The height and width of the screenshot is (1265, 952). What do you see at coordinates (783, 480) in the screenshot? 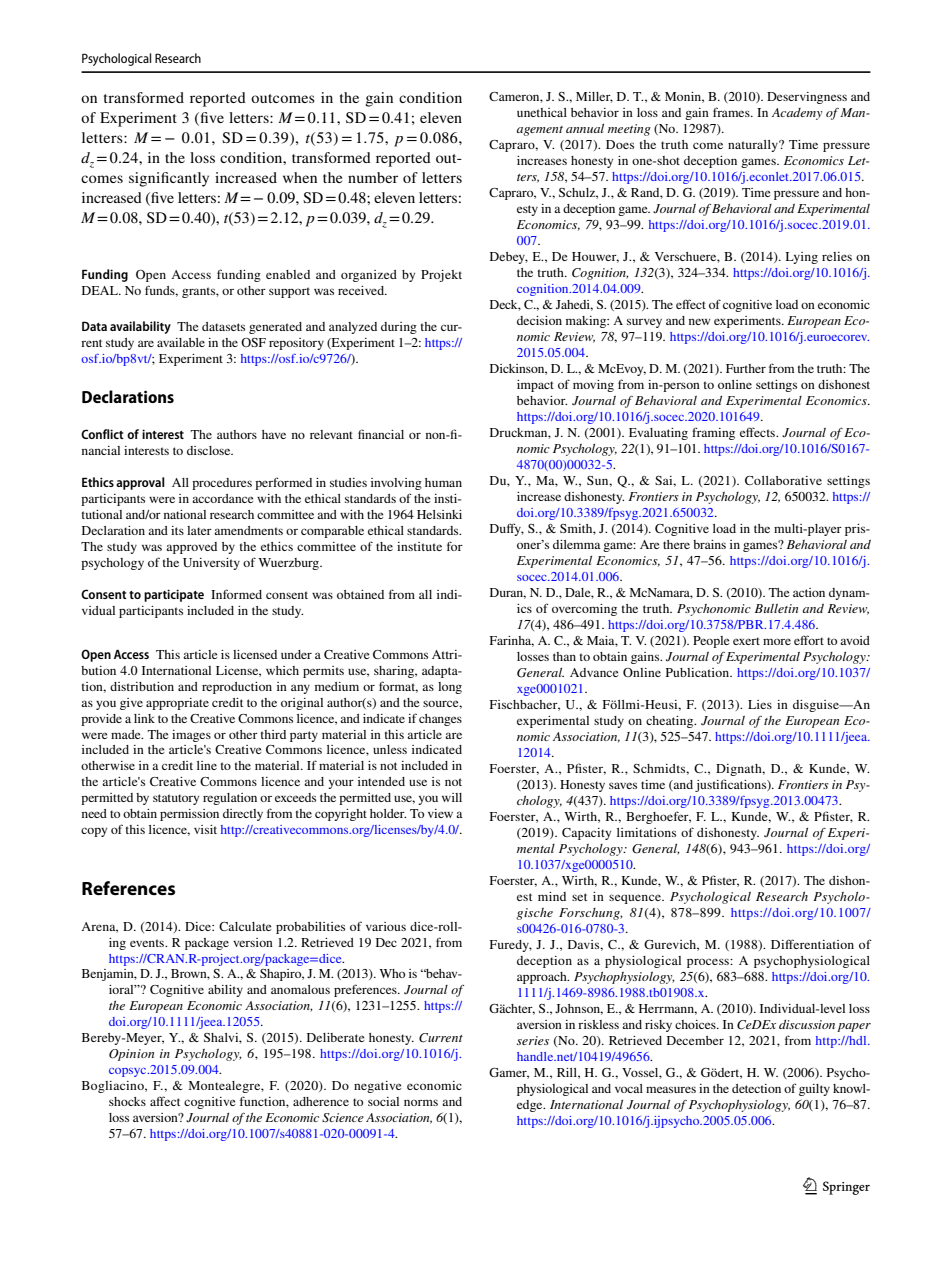
I see `Collaborative` at bounding box center [783, 480].
